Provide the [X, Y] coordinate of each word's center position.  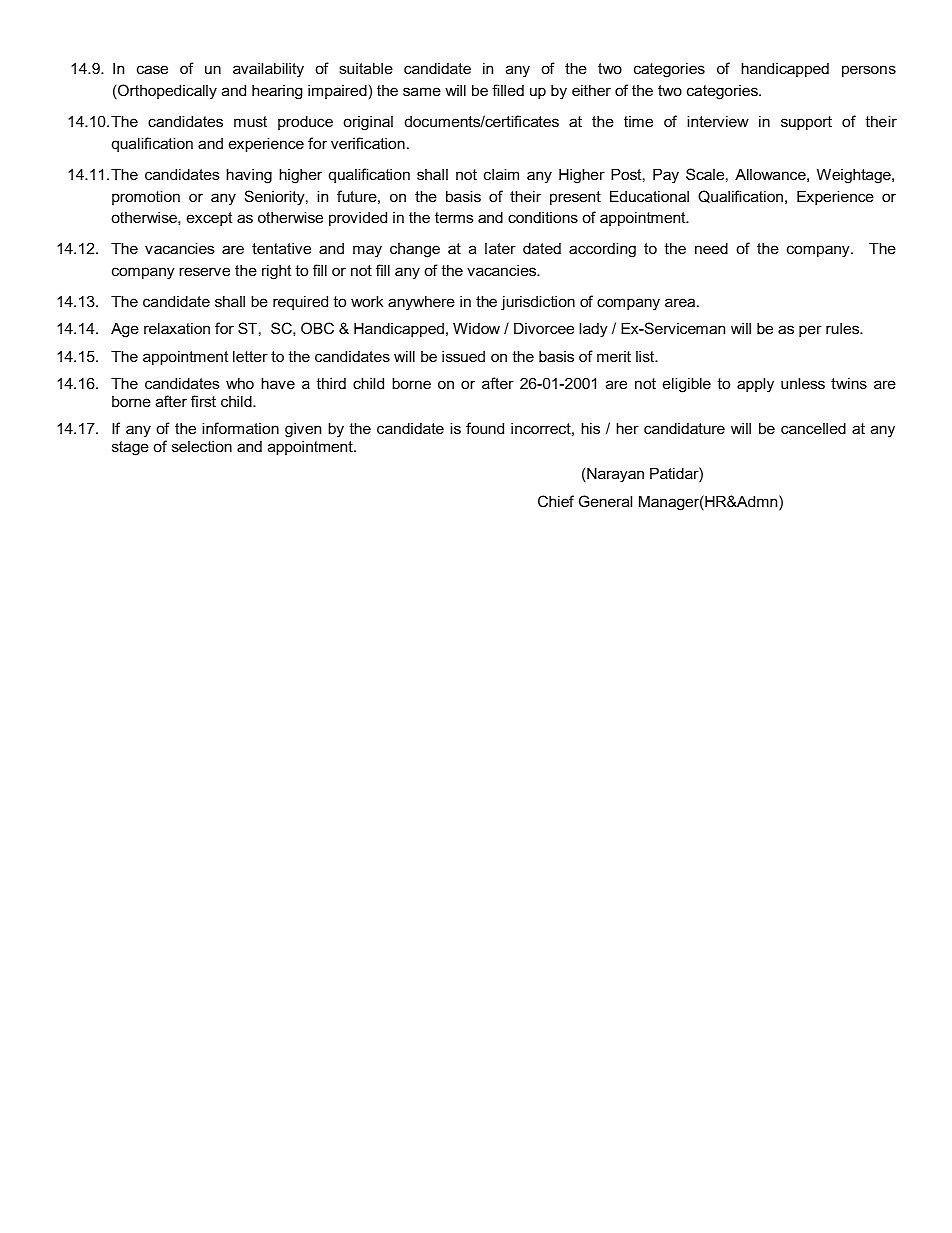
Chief [556, 501]
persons [869, 71]
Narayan [614, 475]
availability [268, 70]
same [422, 91]
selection [202, 446]
